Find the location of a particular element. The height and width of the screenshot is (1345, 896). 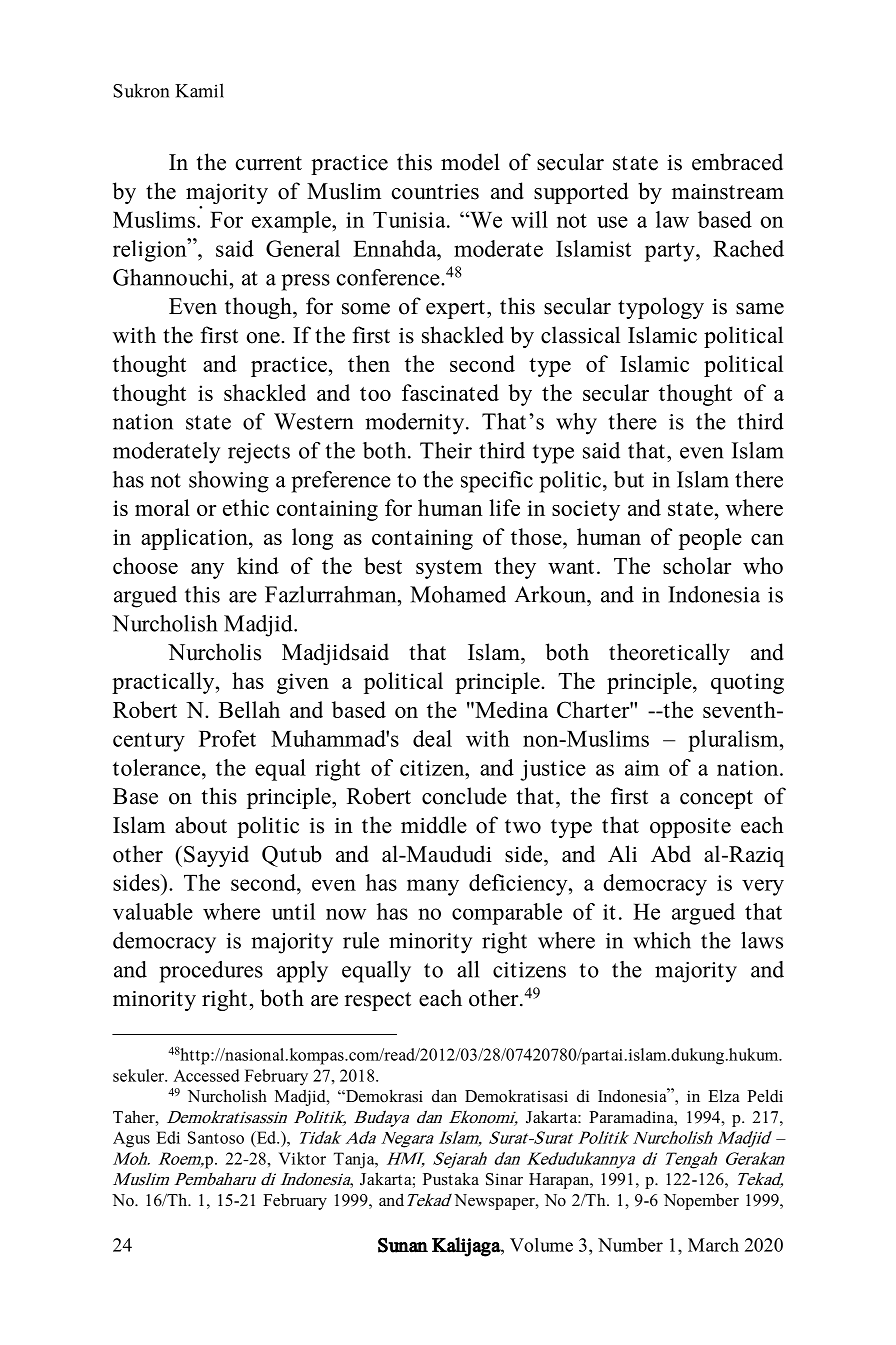

theoretically is located at coordinates (669, 654).
